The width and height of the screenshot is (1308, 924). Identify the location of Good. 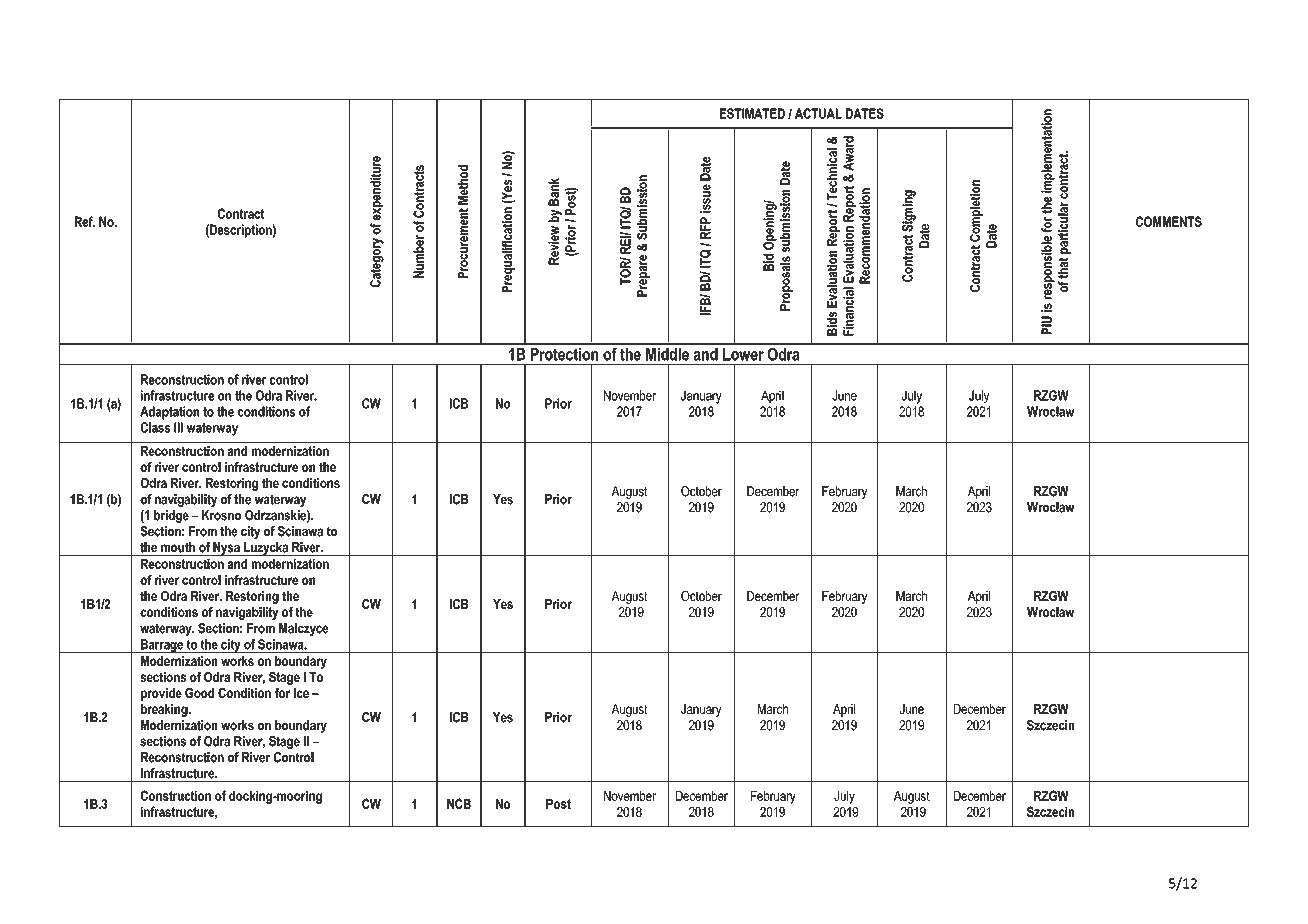
(199, 693).
